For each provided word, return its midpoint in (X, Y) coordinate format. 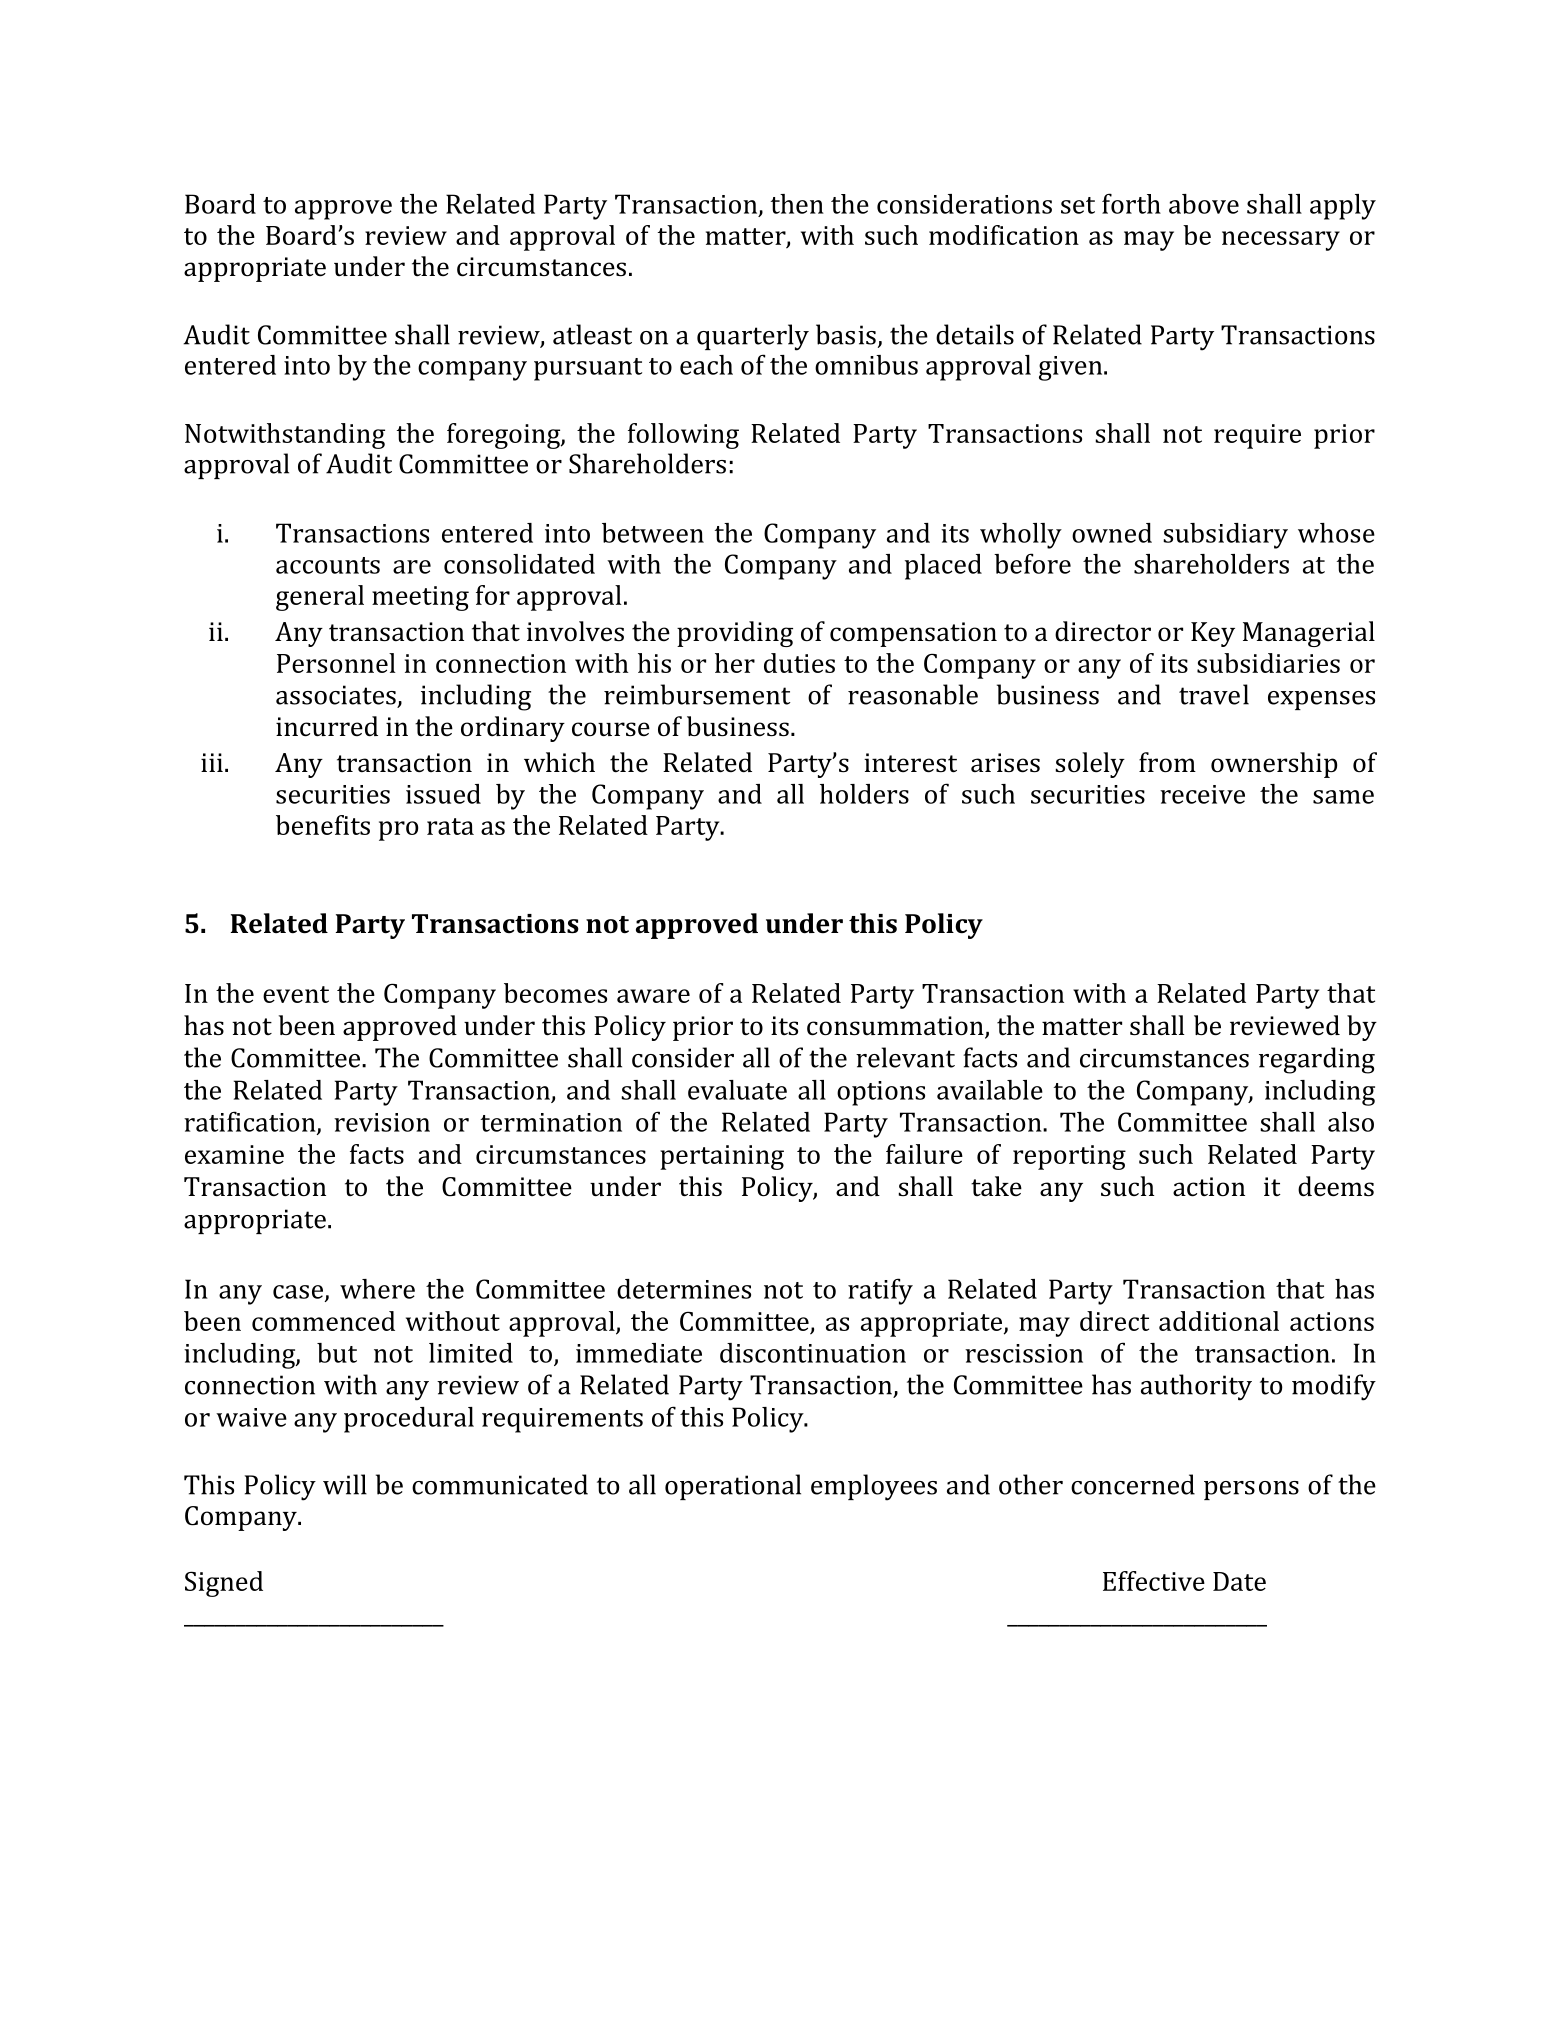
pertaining (722, 1157)
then (797, 204)
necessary (1281, 241)
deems (1336, 1186)
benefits (323, 825)
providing (735, 634)
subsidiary (1225, 536)
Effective (1154, 1581)
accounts (328, 565)
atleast (592, 334)
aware (653, 996)
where (377, 1289)
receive (1202, 794)
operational (733, 1487)
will (345, 1484)
